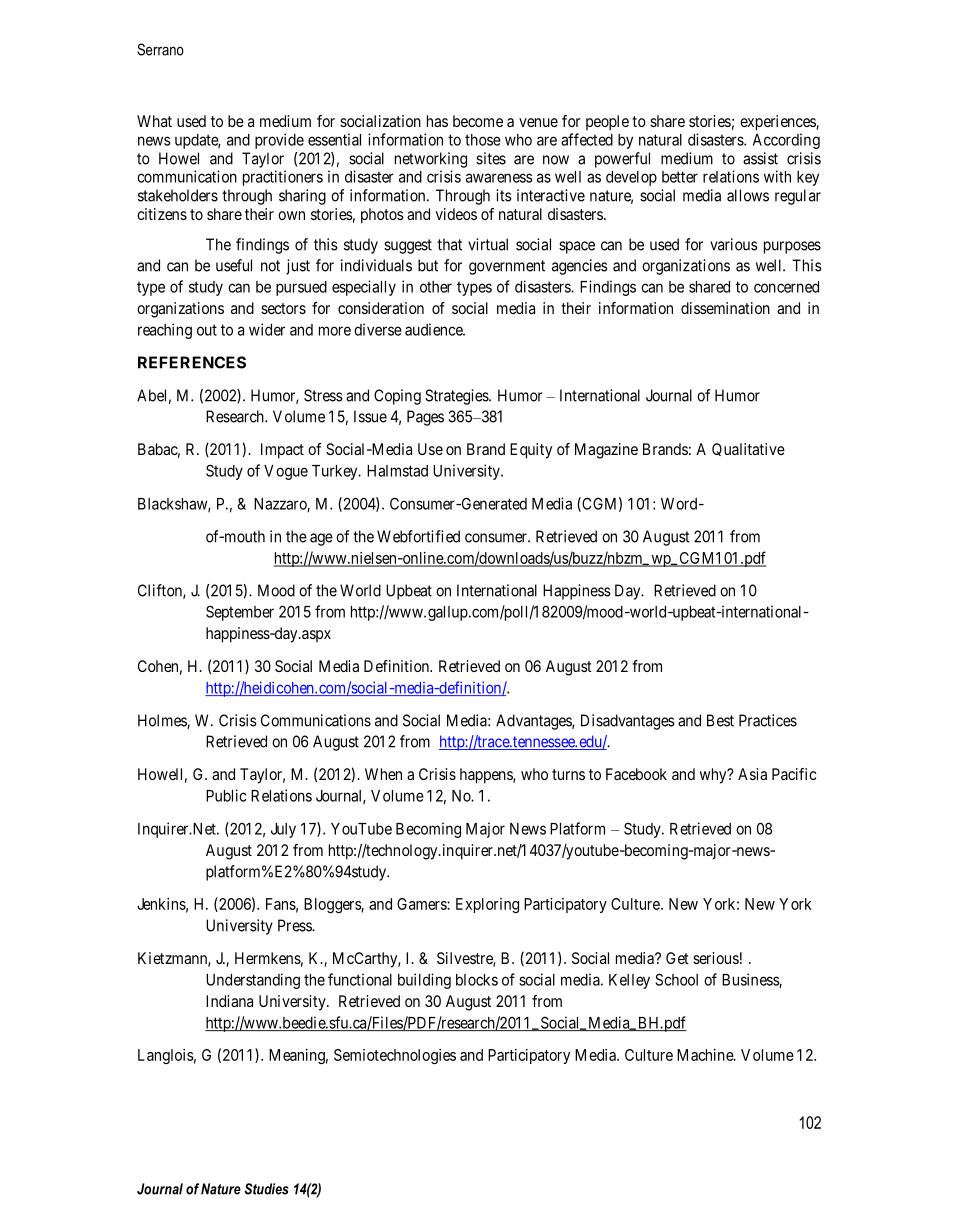  What do you see at coordinates (279, 141) in the image?
I see `provide` at bounding box center [279, 141].
